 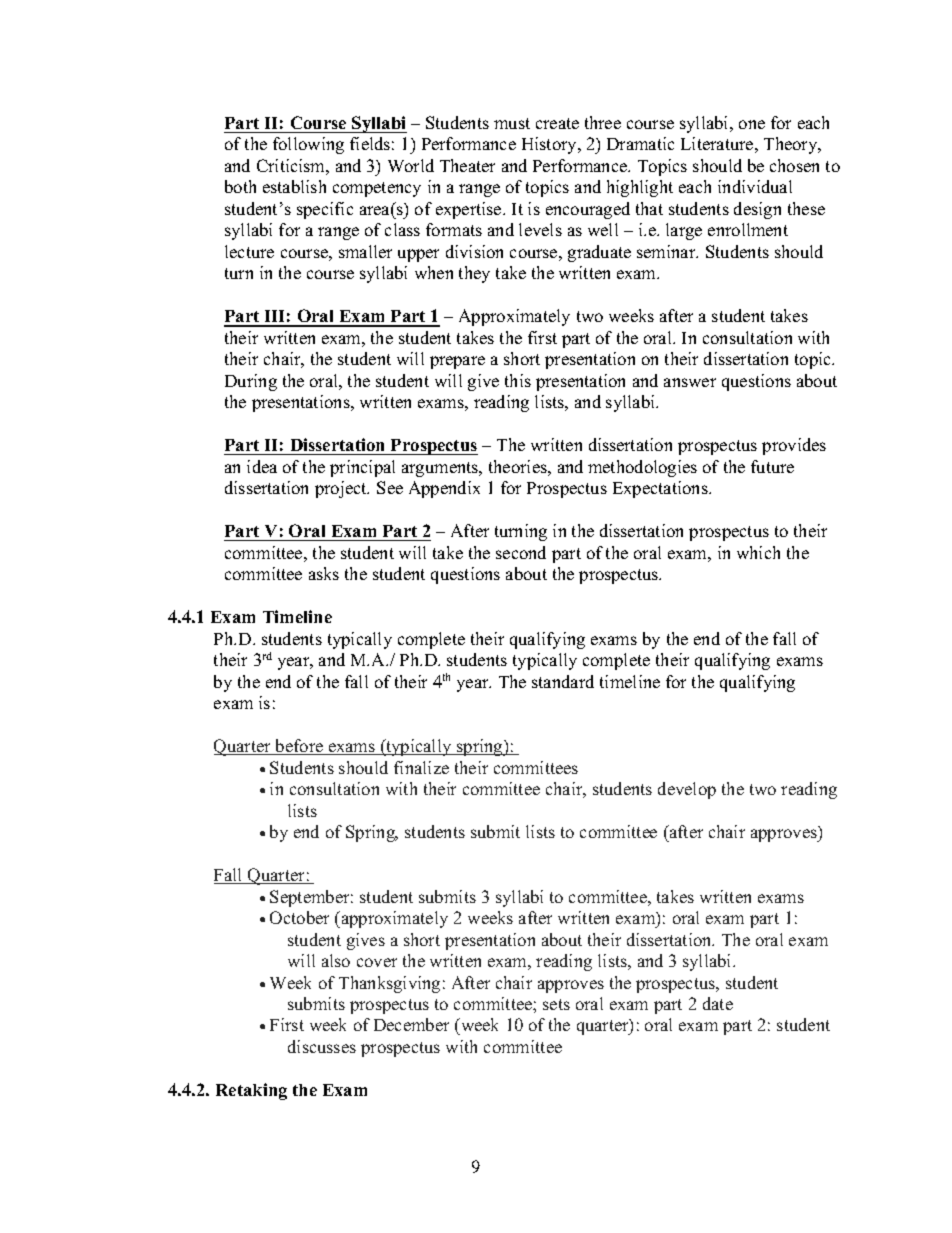 I want to click on History, so click(x=551, y=145).
